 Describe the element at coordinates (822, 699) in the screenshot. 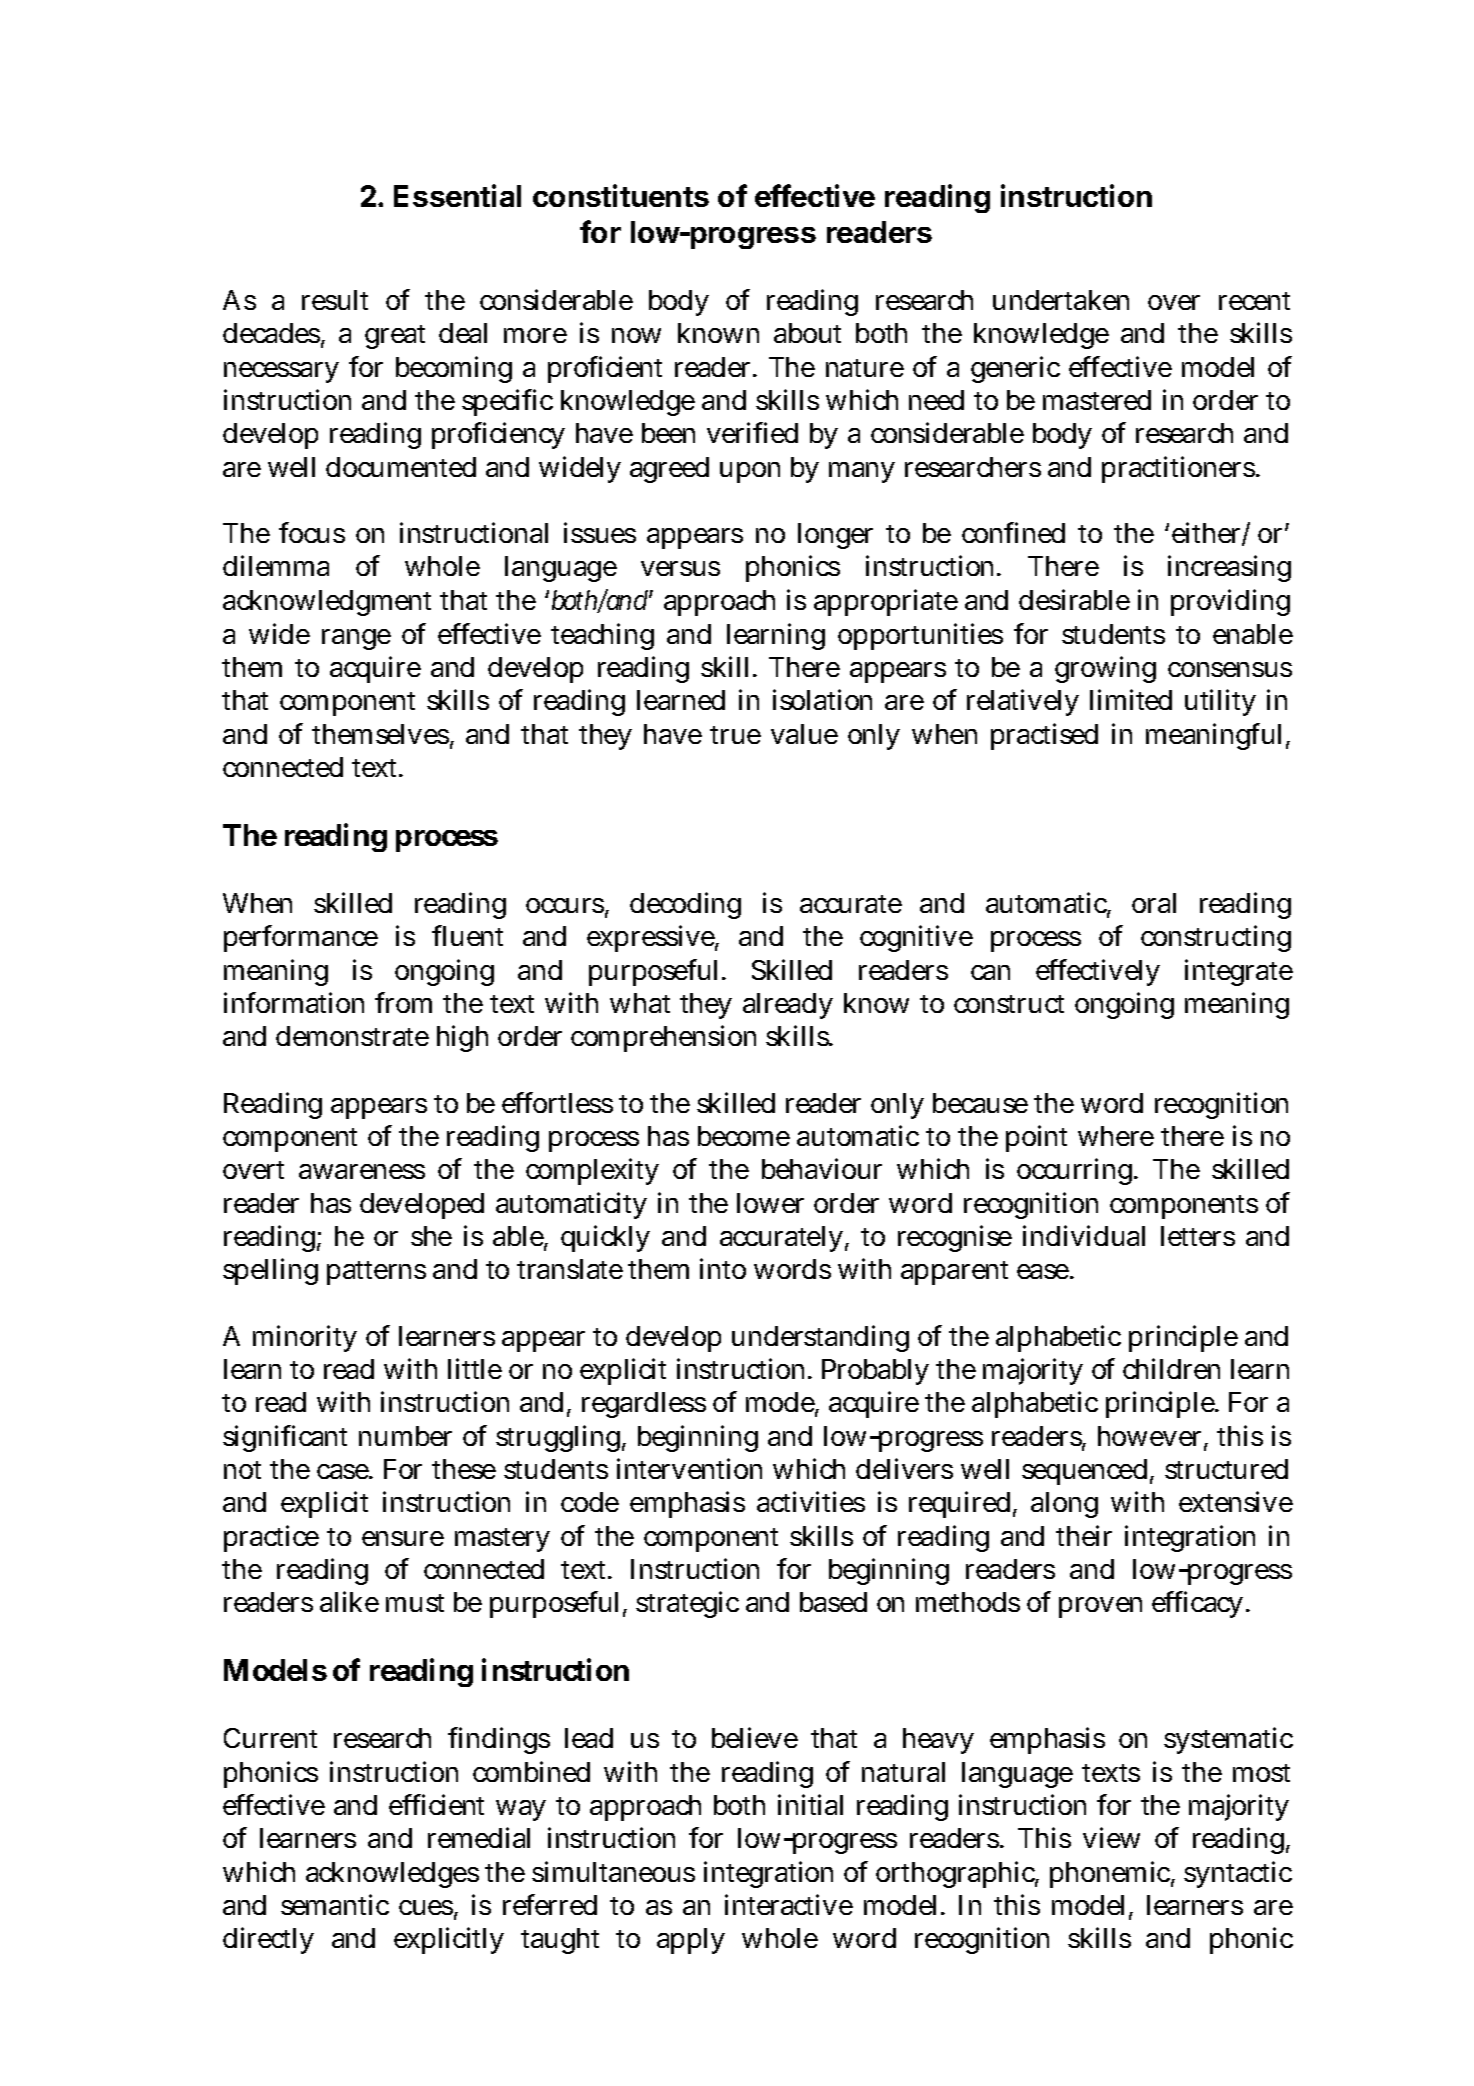

I see `isolation` at that location.
